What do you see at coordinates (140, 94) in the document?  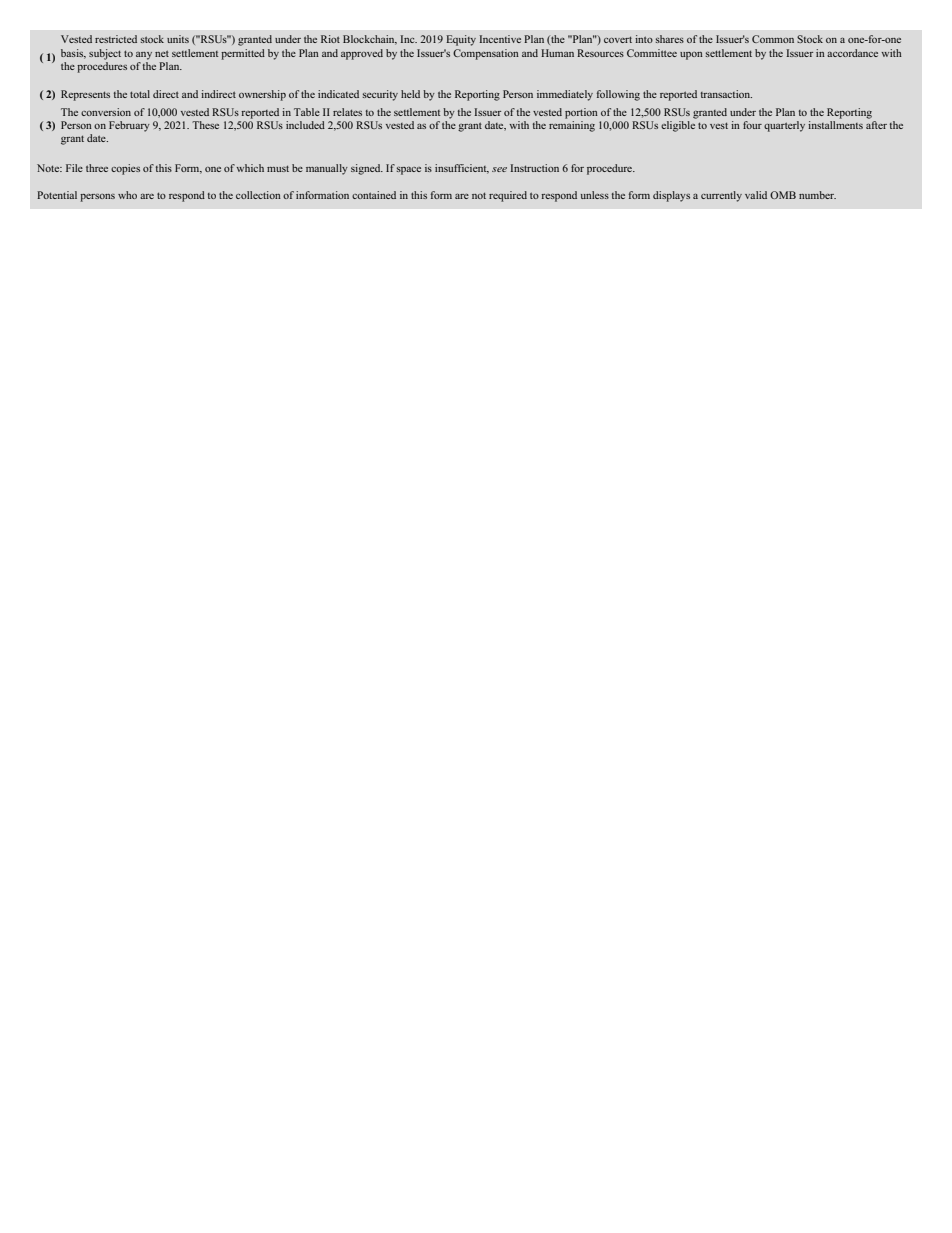 I see `total` at bounding box center [140, 94].
